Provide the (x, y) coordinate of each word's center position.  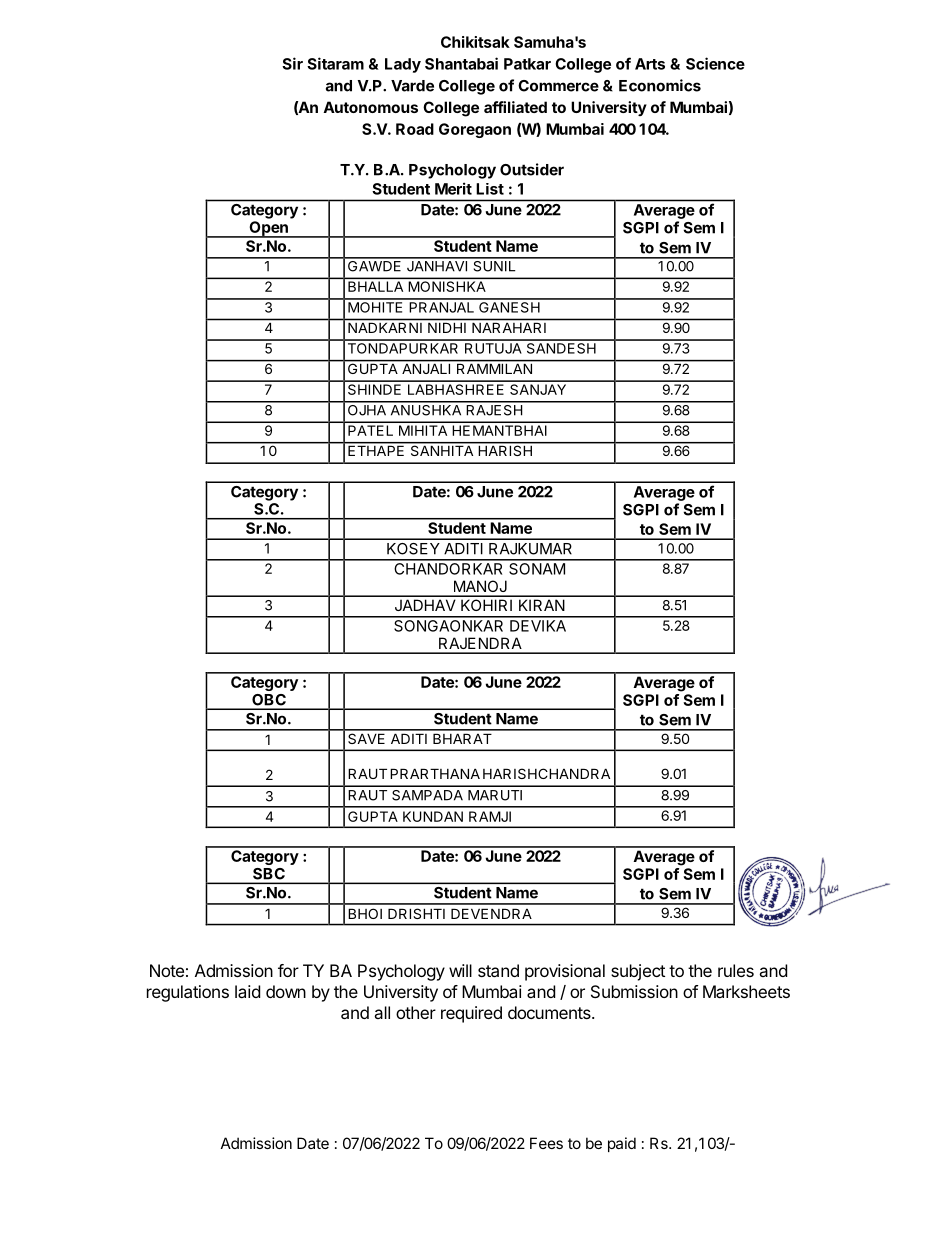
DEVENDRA (491, 913)
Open (268, 229)
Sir (292, 63)
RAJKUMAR (530, 549)
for (288, 970)
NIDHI (447, 328)
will (460, 970)
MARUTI (495, 795)
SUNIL (494, 265)
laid (247, 991)
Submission (634, 991)
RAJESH (494, 409)
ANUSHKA (426, 409)
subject (638, 972)
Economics (660, 85)
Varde (412, 86)
